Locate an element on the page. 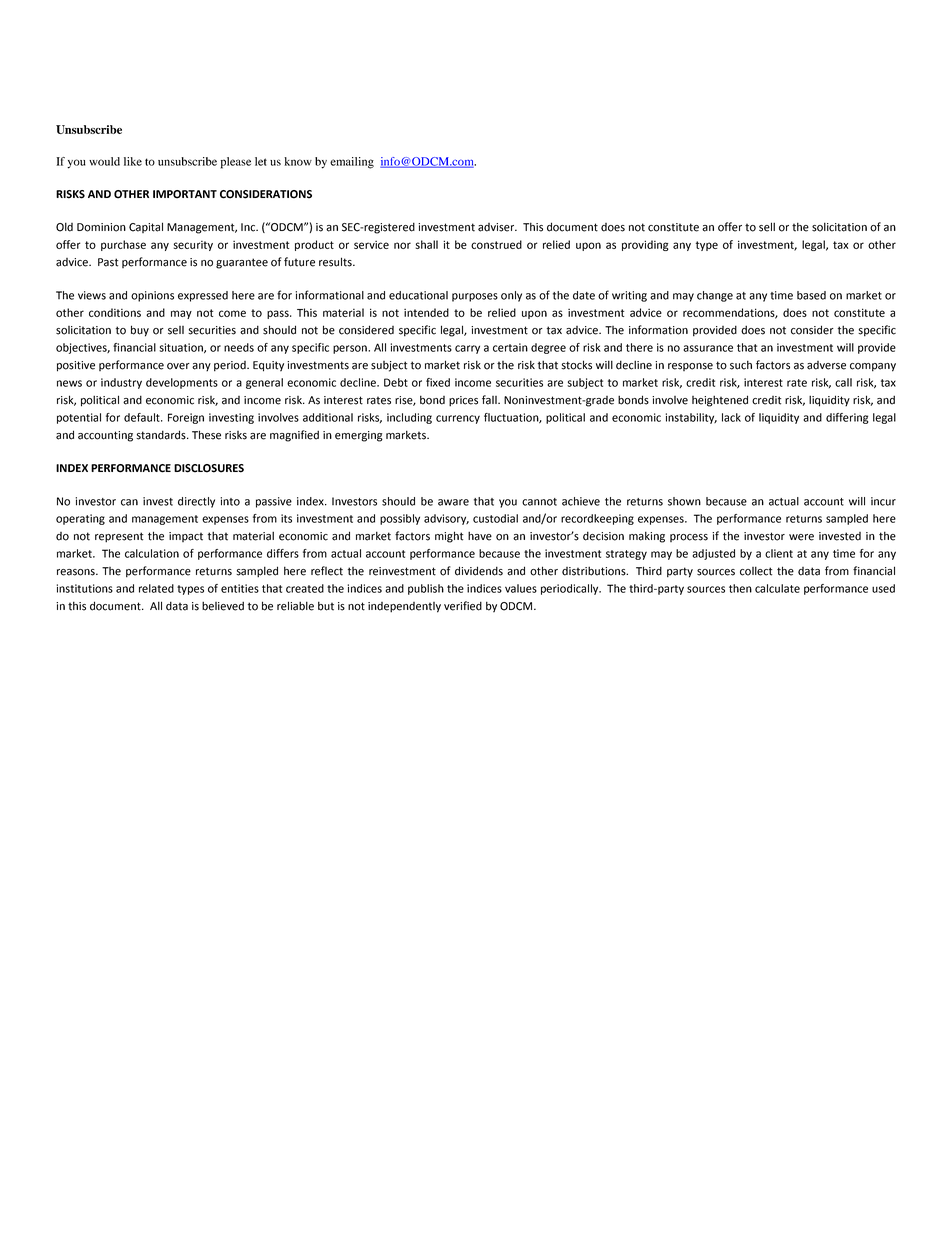 The width and height of the image is (952, 1233). opinions is located at coordinates (152, 296).
